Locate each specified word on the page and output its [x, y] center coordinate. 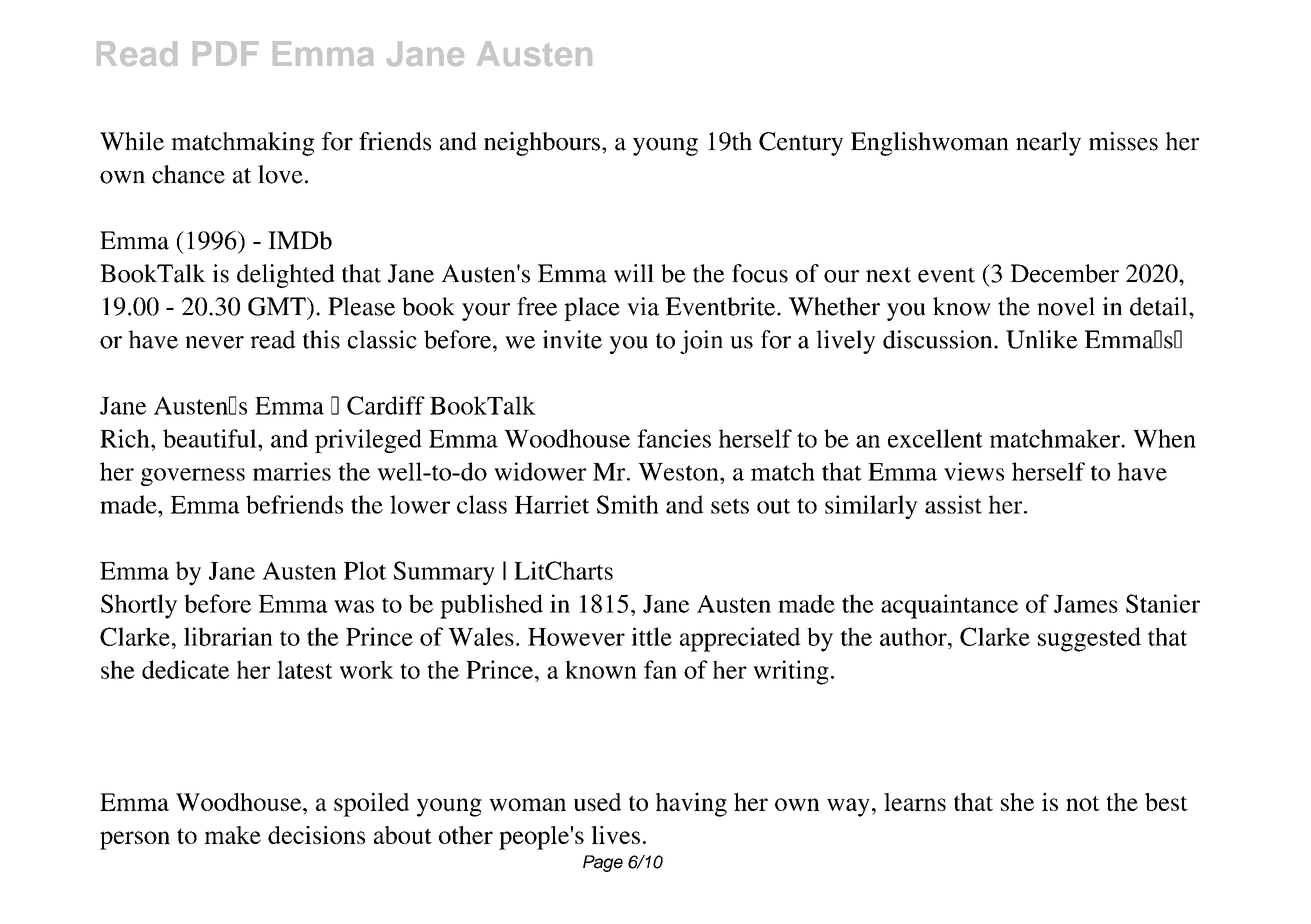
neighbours [542, 144]
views [974, 471]
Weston [679, 472]
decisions [316, 835]
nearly [1048, 144]
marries [292, 471]
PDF [226, 53]
